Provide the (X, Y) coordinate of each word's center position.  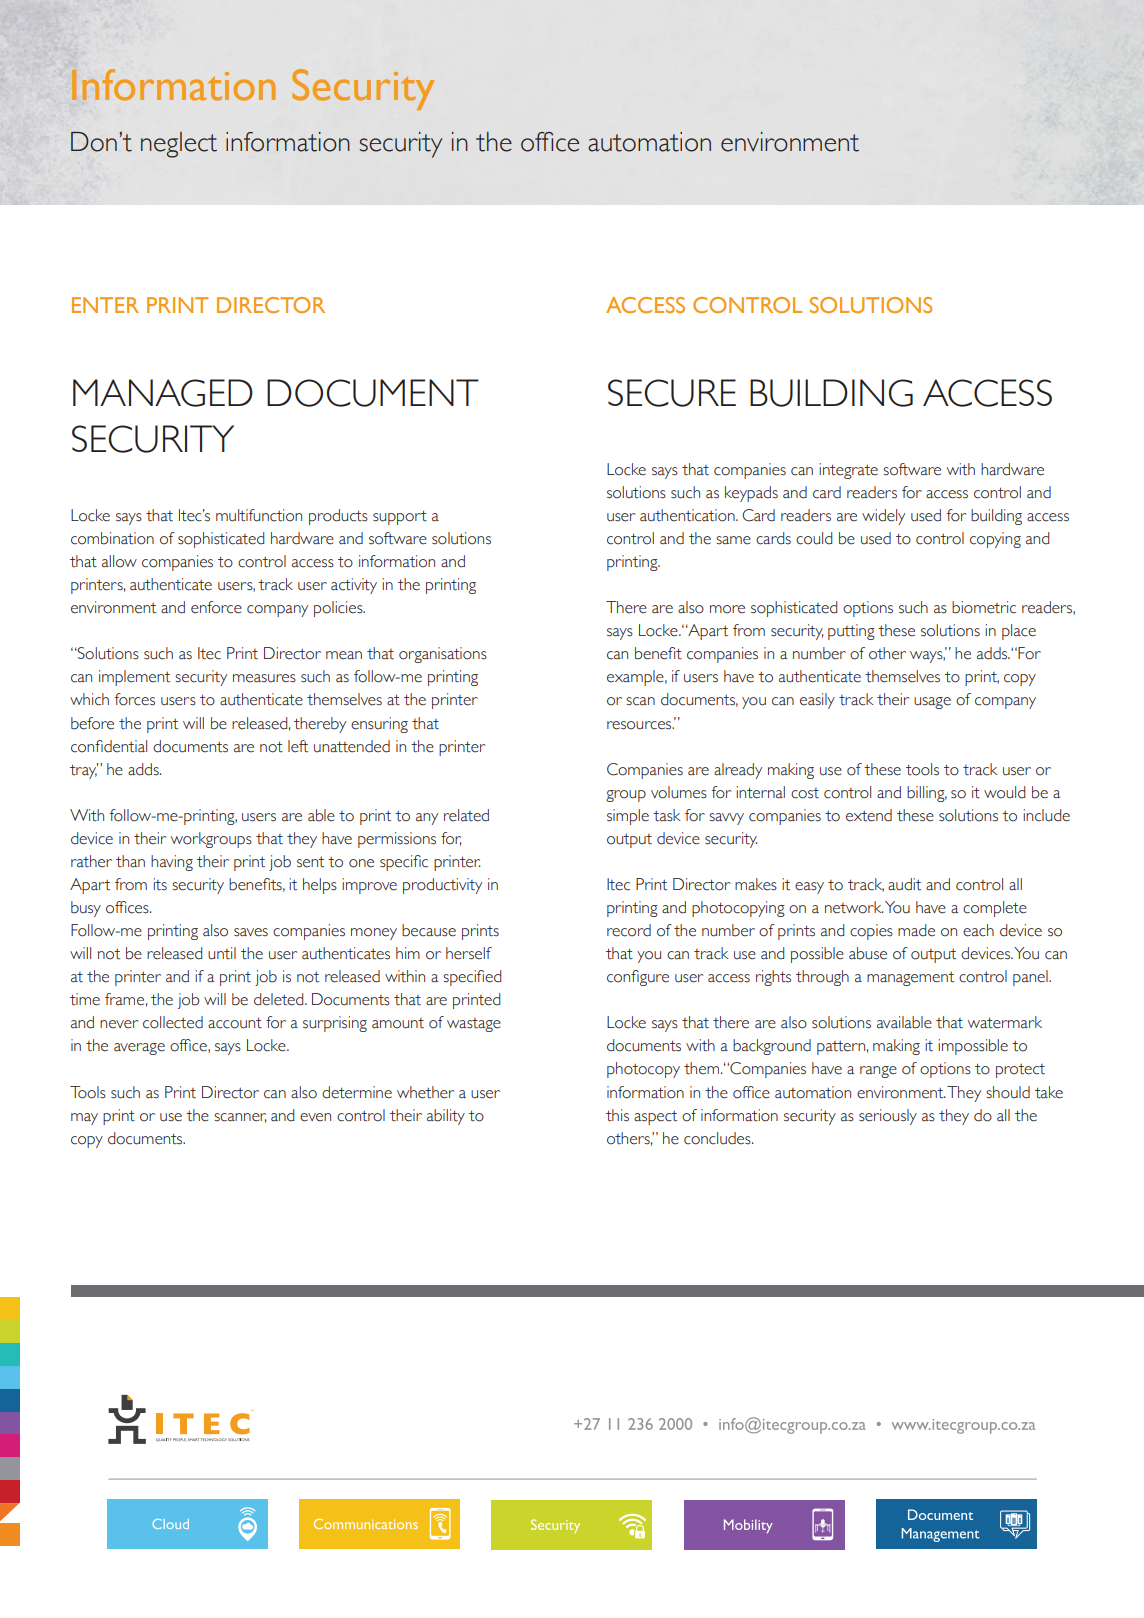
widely (883, 517)
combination (112, 538)
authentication (688, 515)
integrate (848, 471)
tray (84, 771)
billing (927, 794)
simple (628, 817)
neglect (179, 145)
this (617, 1115)
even (315, 1117)
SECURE (672, 393)
